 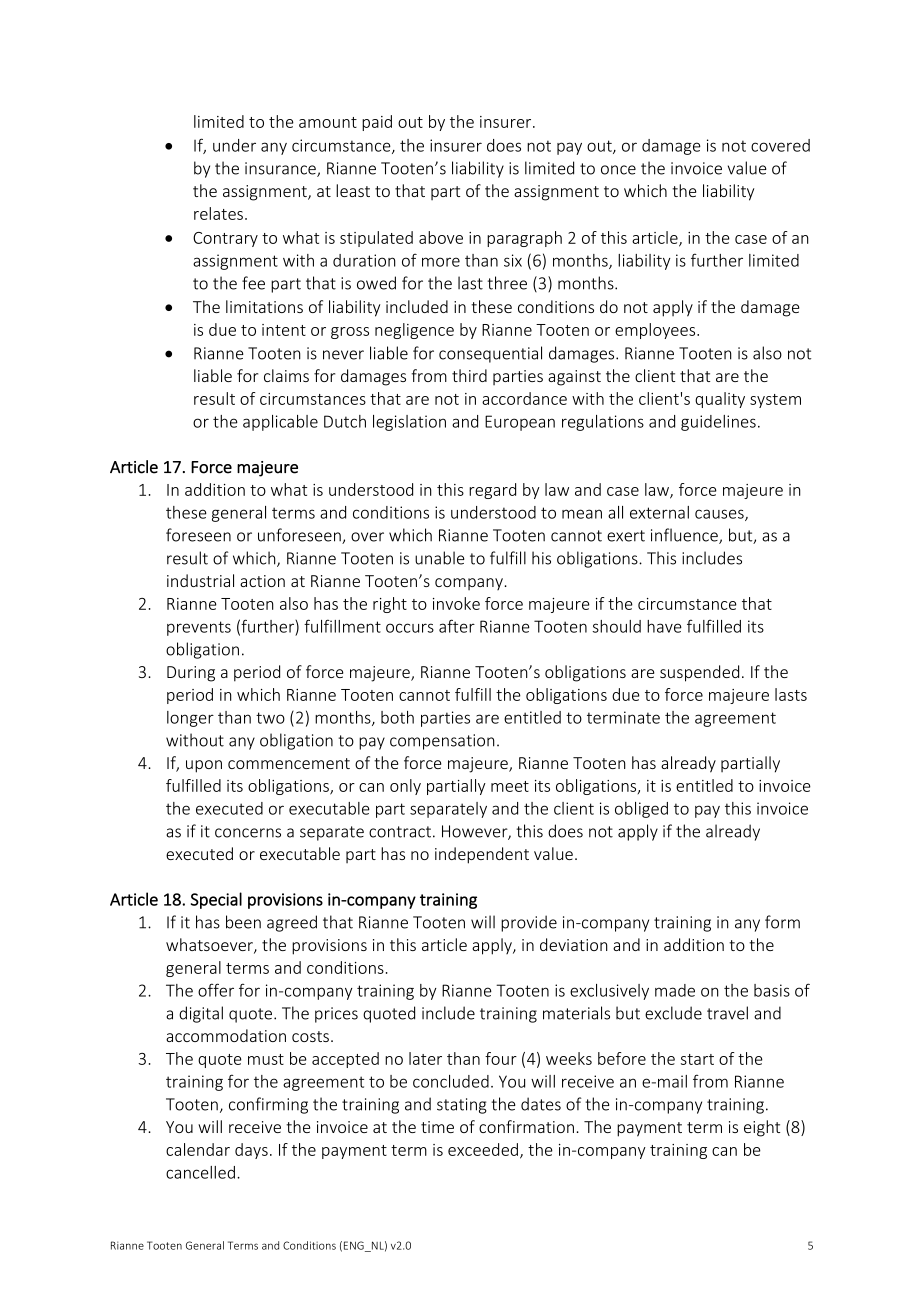 What do you see at coordinates (510, 786) in the document?
I see `meet` at bounding box center [510, 786].
